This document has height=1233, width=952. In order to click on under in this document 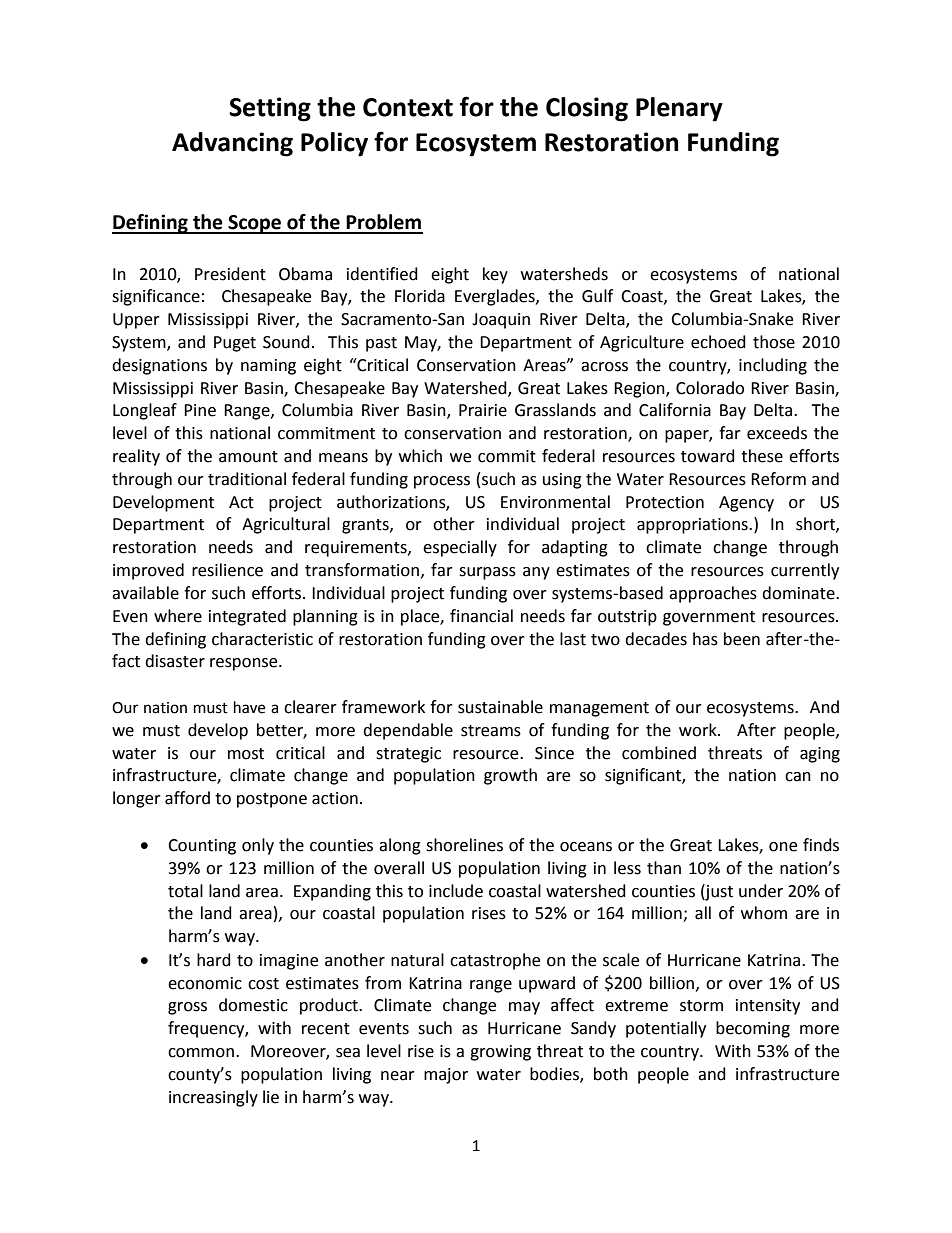, I will do `click(761, 891)`.
